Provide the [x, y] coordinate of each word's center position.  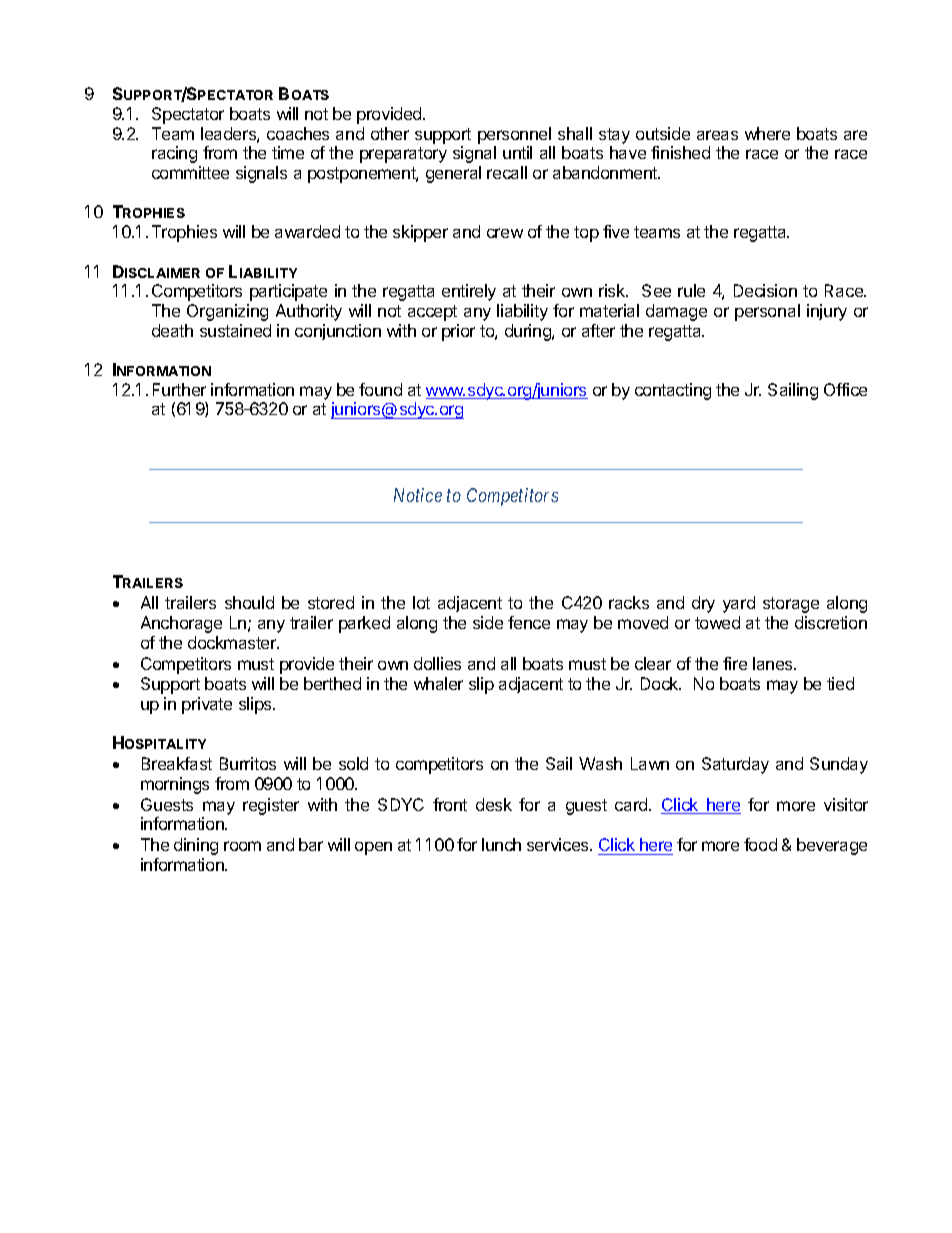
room [242, 846]
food [760, 844]
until [517, 152]
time [288, 152]
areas [717, 135]
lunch [501, 844]
